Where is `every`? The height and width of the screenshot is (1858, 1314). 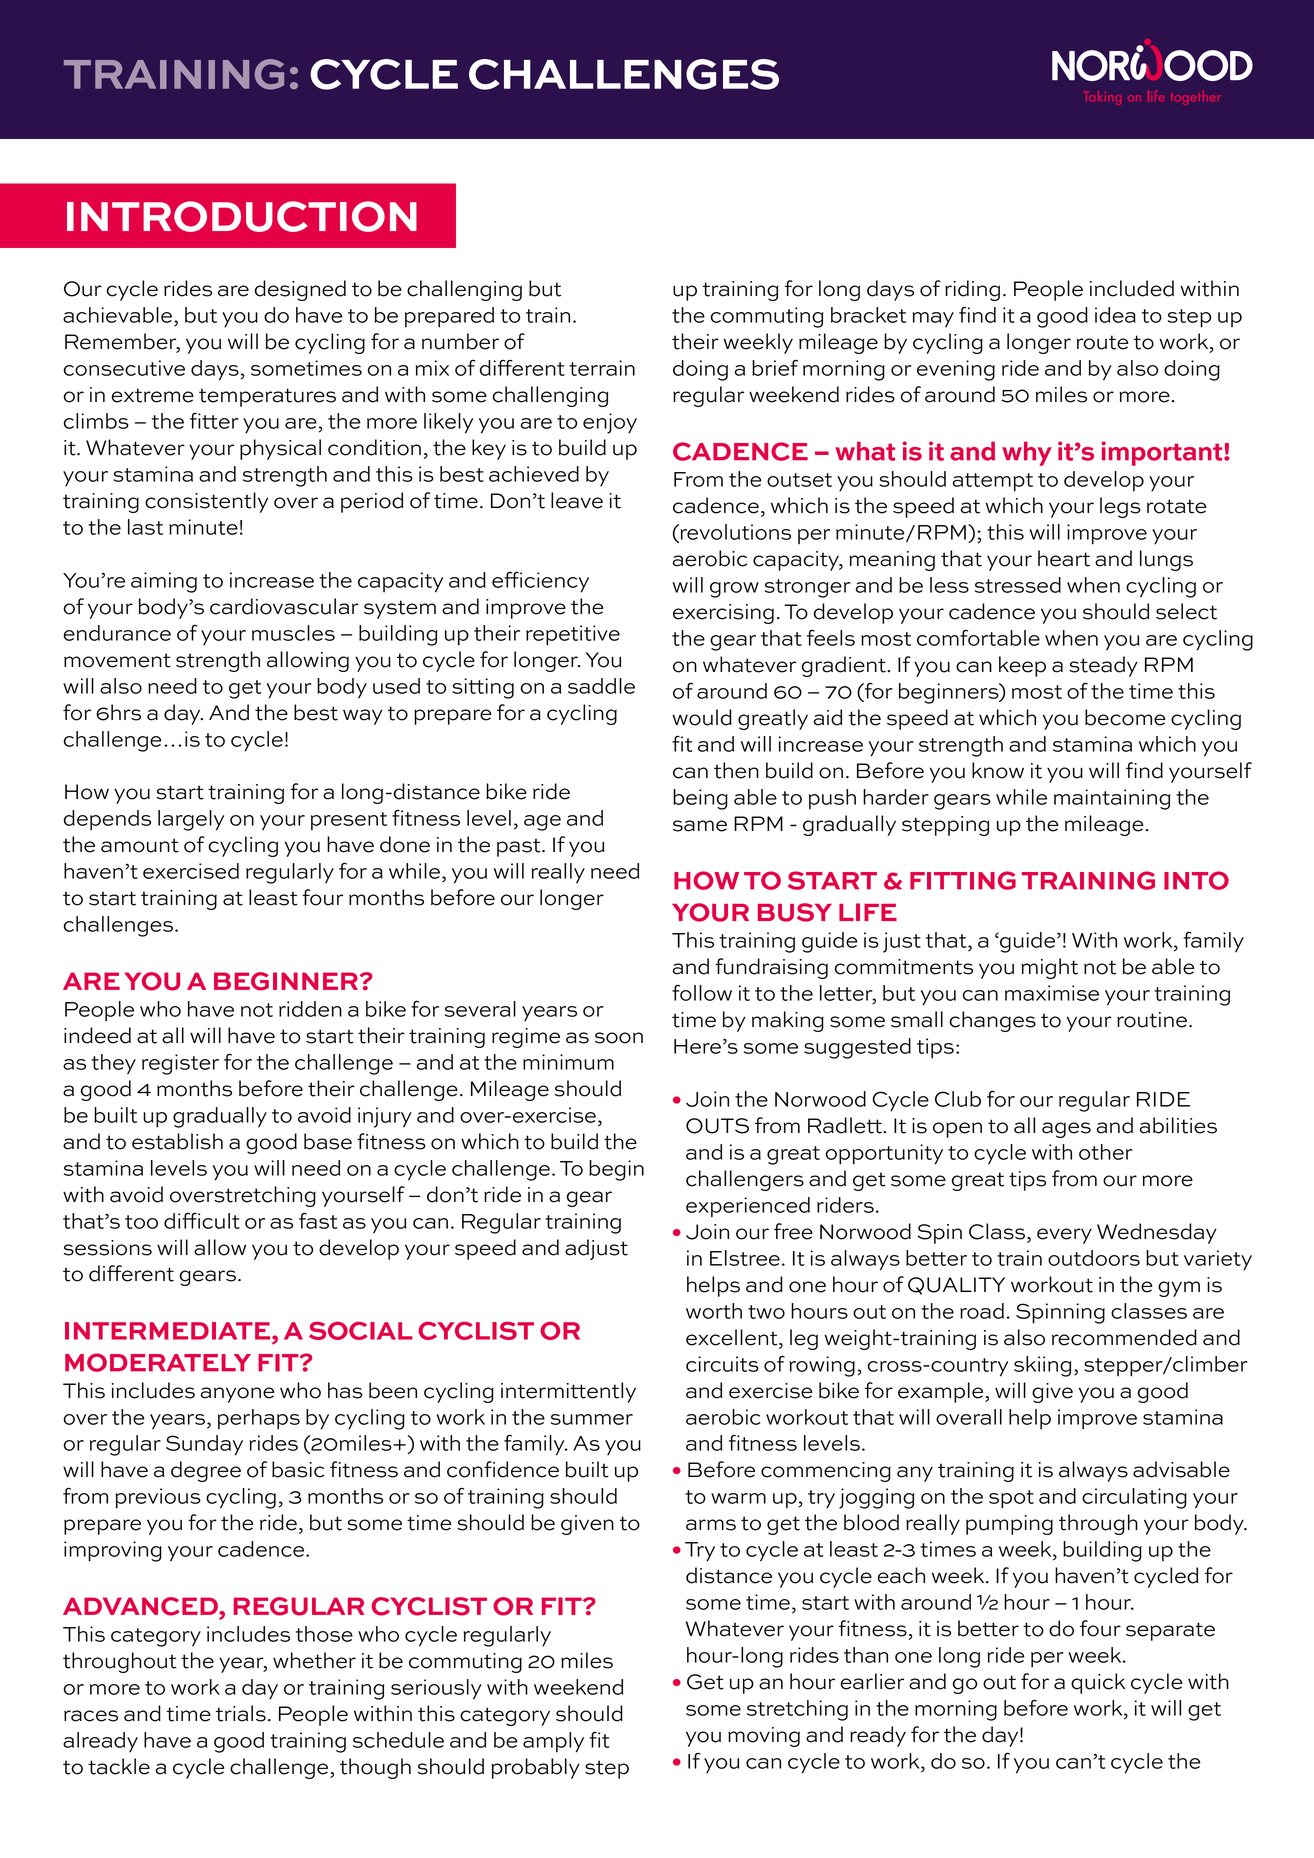
every is located at coordinates (1064, 1236).
